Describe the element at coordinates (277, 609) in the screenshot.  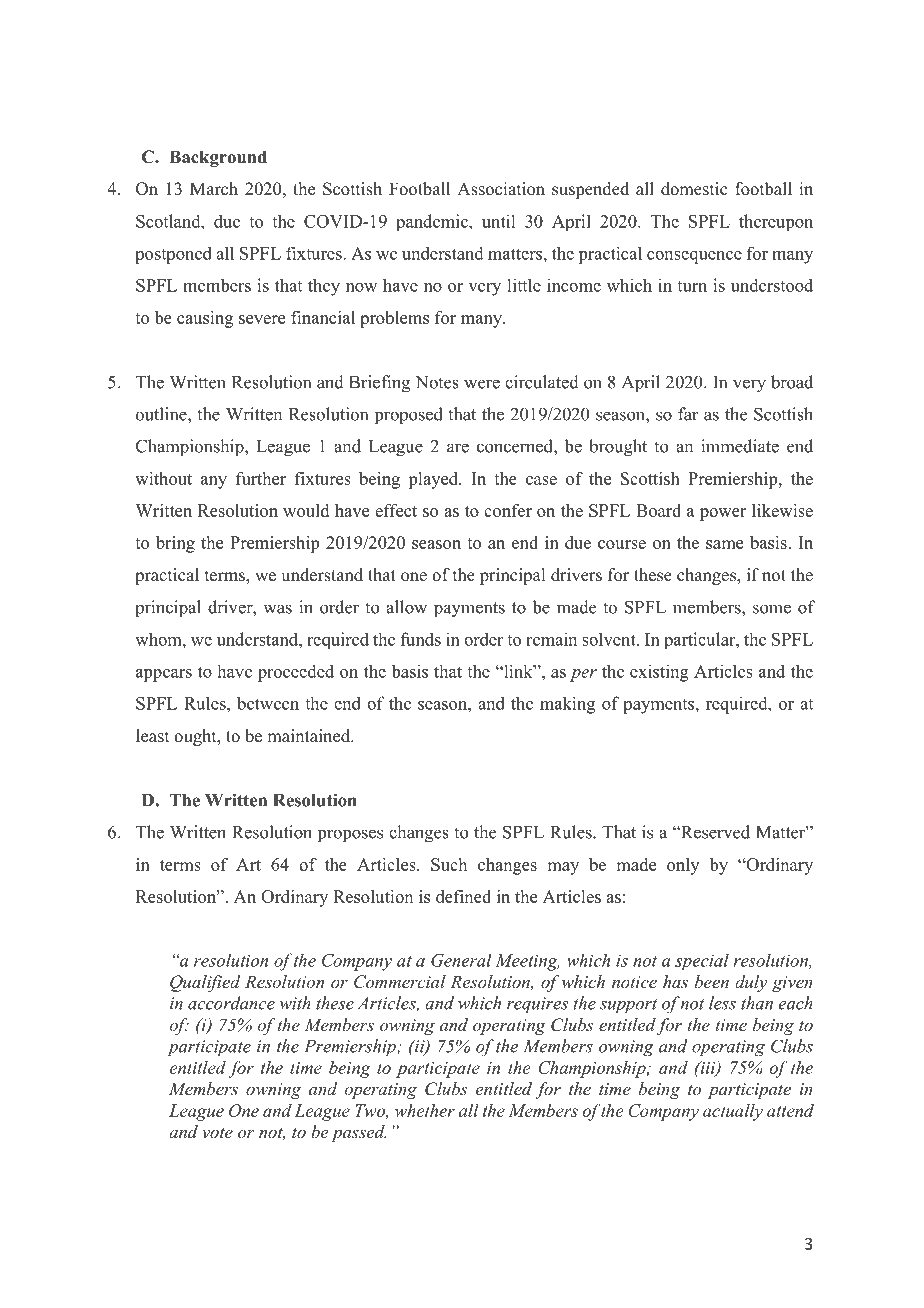
I see `was` at that location.
